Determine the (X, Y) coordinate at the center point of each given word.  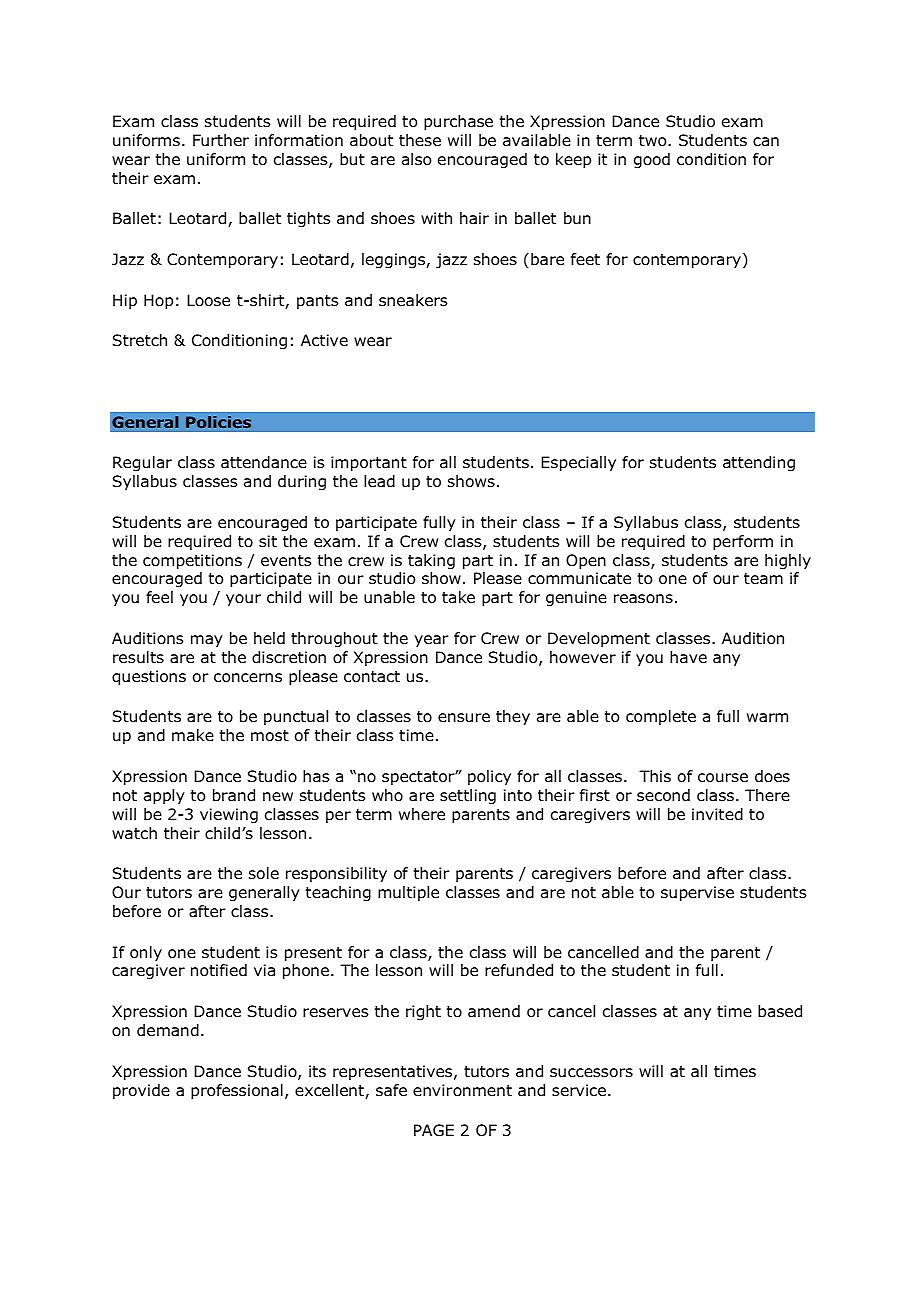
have (688, 657)
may (207, 641)
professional (237, 1091)
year (431, 641)
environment (462, 1090)
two (654, 141)
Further (221, 140)
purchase (458, 122)
